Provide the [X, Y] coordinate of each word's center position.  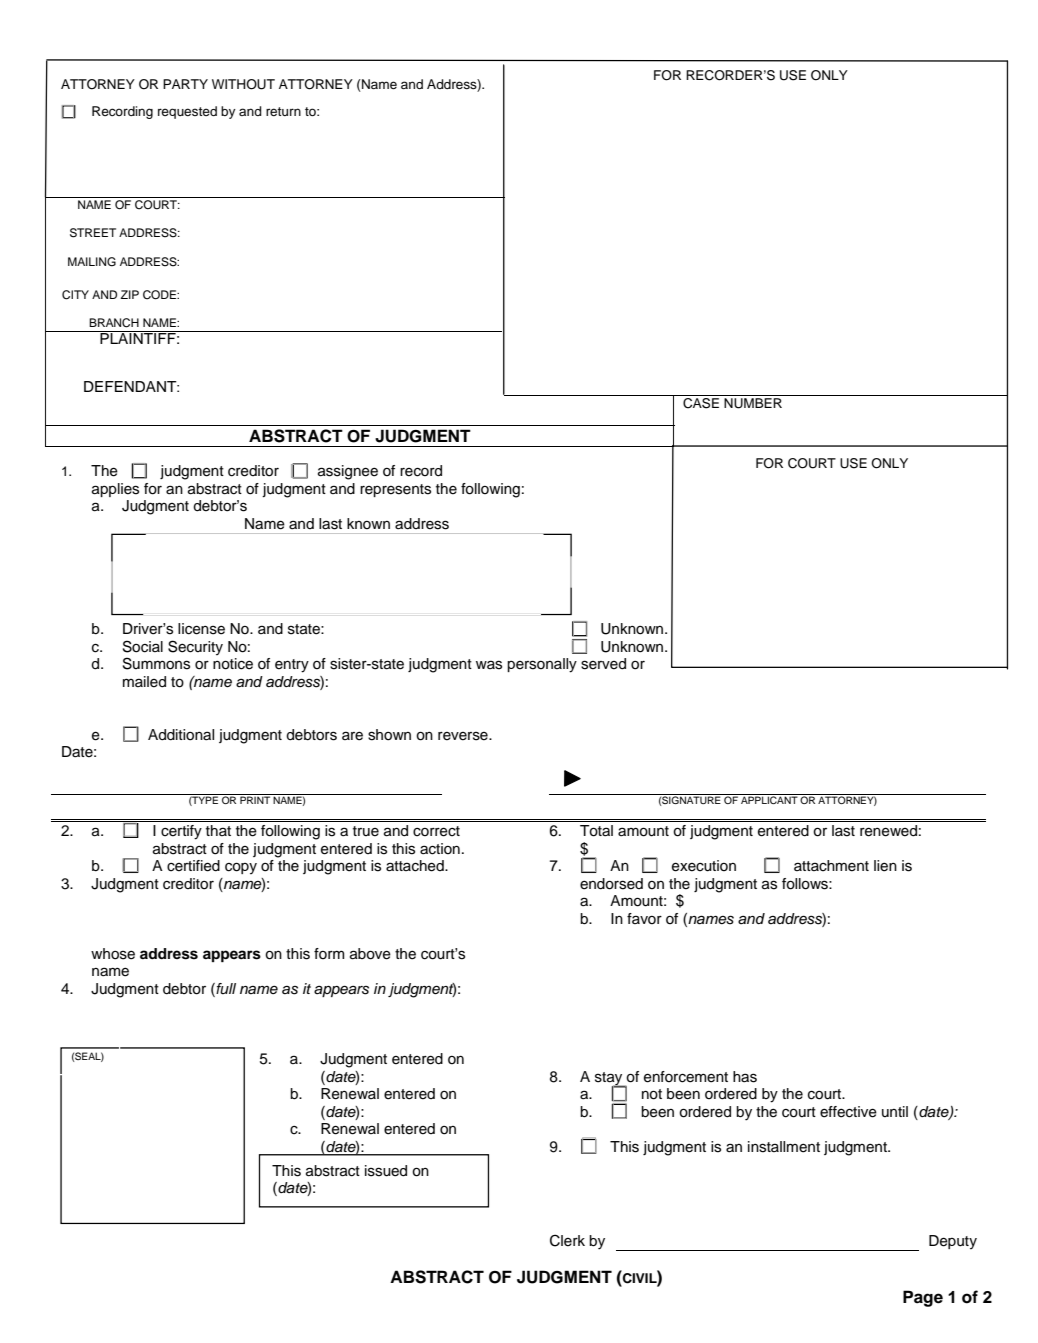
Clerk [567, 1240]
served [603, 664]
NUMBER [753, 403]
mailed [144, 682]
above [370, 954]
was [489, 665]
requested [187, 112]
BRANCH [114, 323]
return [283, 111]
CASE [701, 403]
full [225, 990]
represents [395, 490]
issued [386, 1171]
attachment [831, 866]
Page [923, 1298]
